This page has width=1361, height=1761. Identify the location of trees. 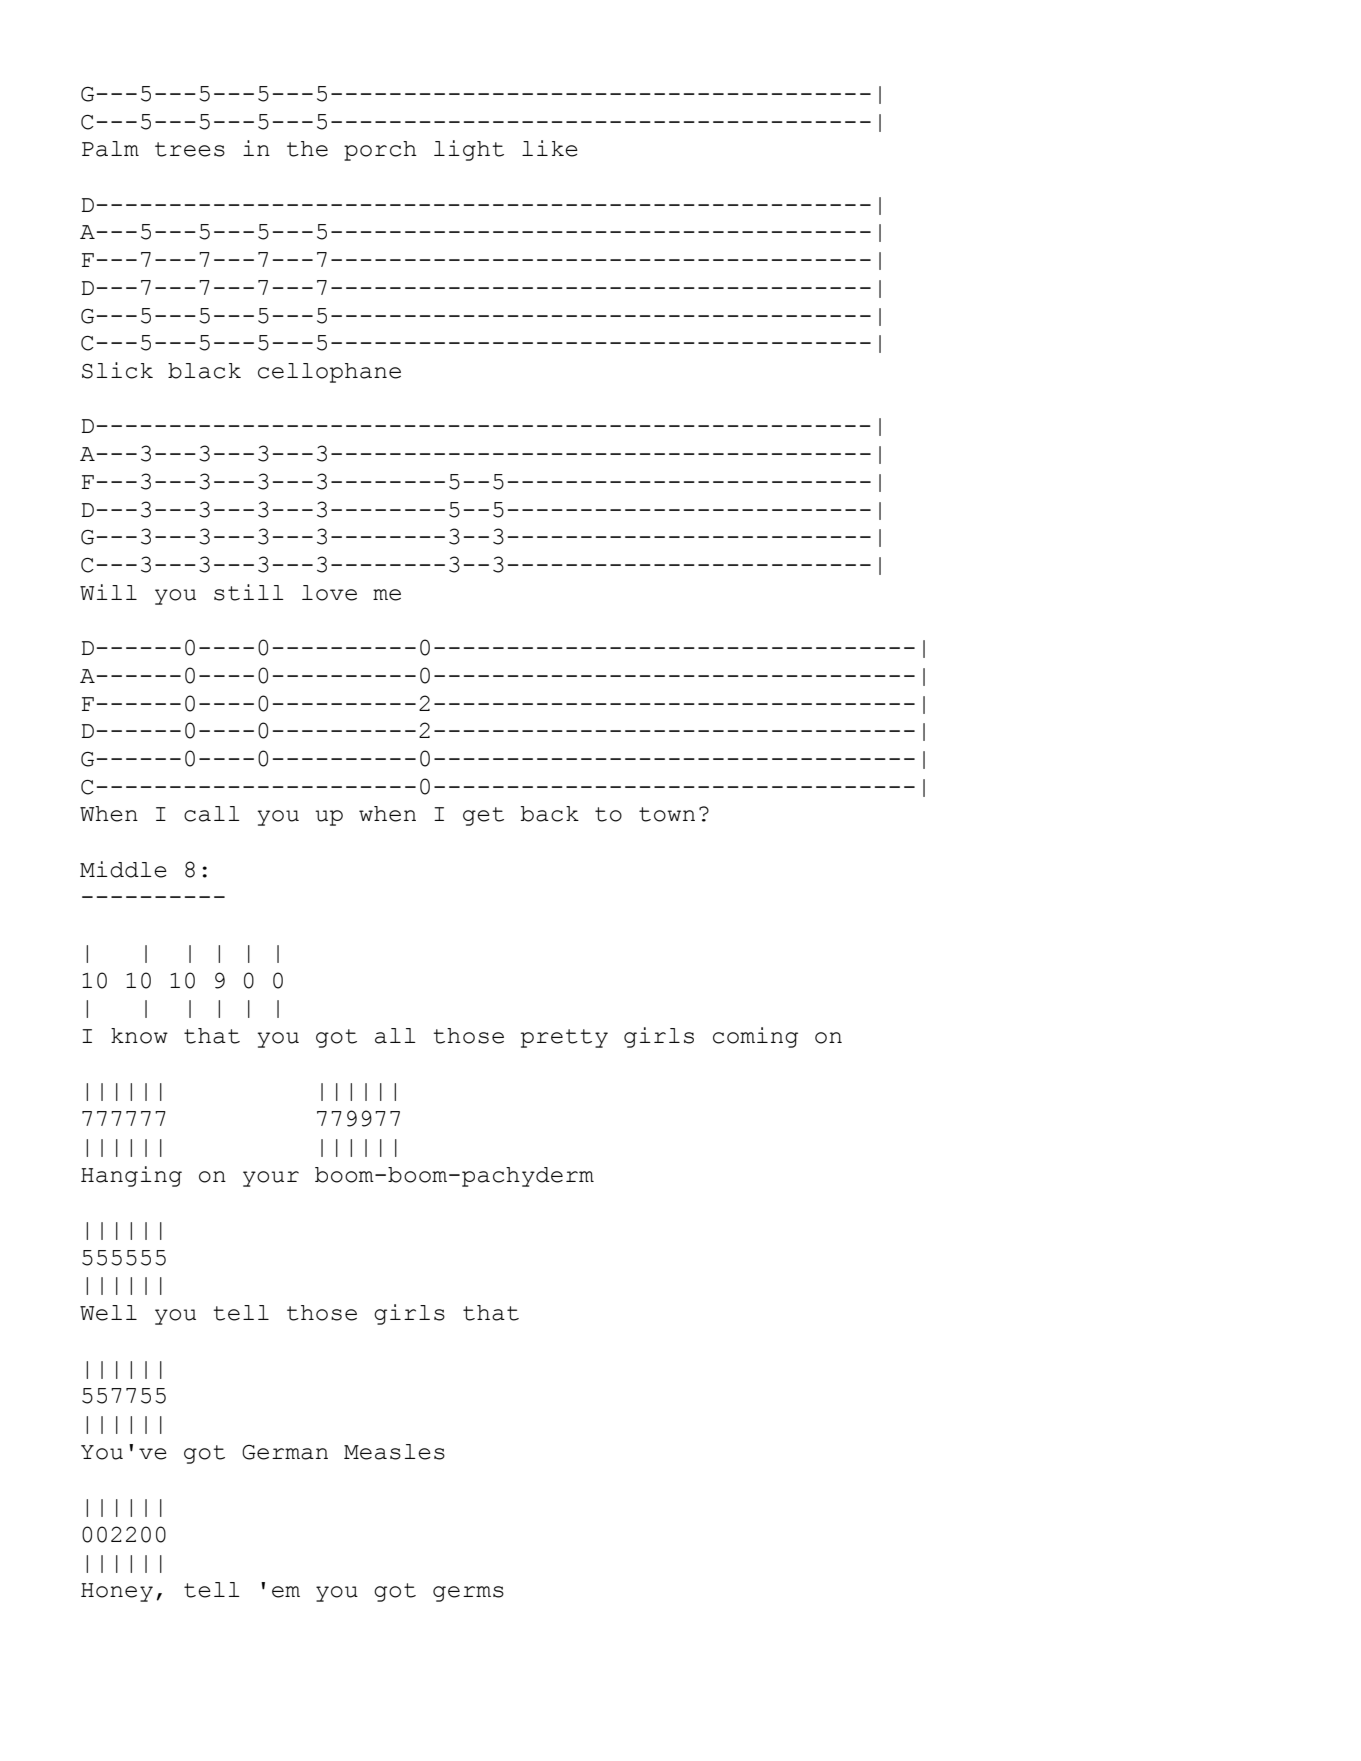
(190, 149).
